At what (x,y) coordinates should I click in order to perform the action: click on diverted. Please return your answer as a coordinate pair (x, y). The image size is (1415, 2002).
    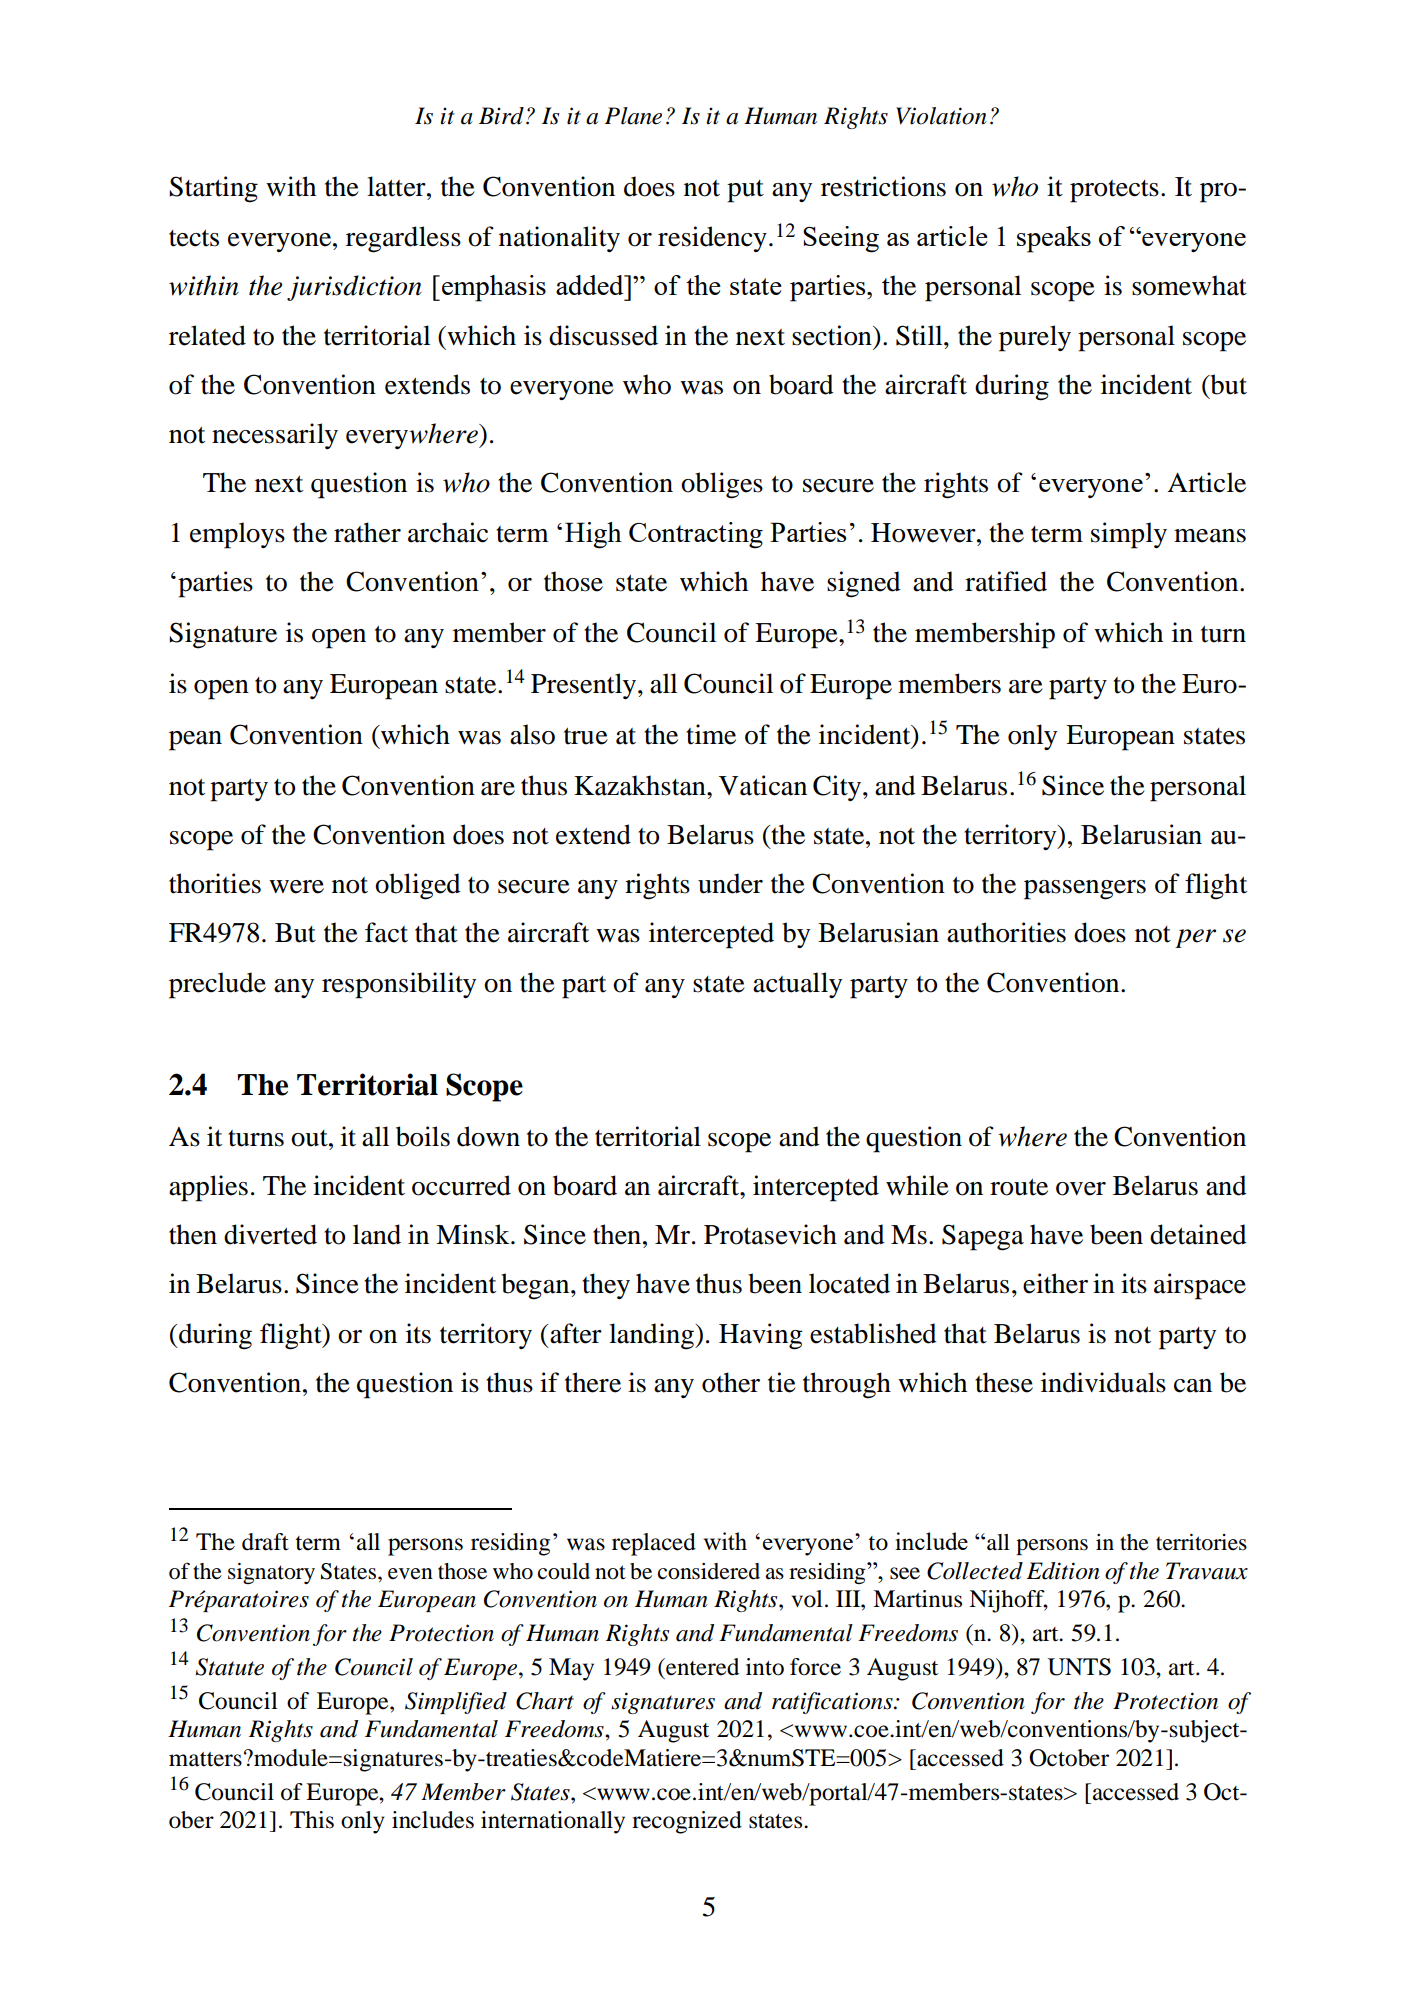
    Looking at the image, I should click on (270, 1234).
